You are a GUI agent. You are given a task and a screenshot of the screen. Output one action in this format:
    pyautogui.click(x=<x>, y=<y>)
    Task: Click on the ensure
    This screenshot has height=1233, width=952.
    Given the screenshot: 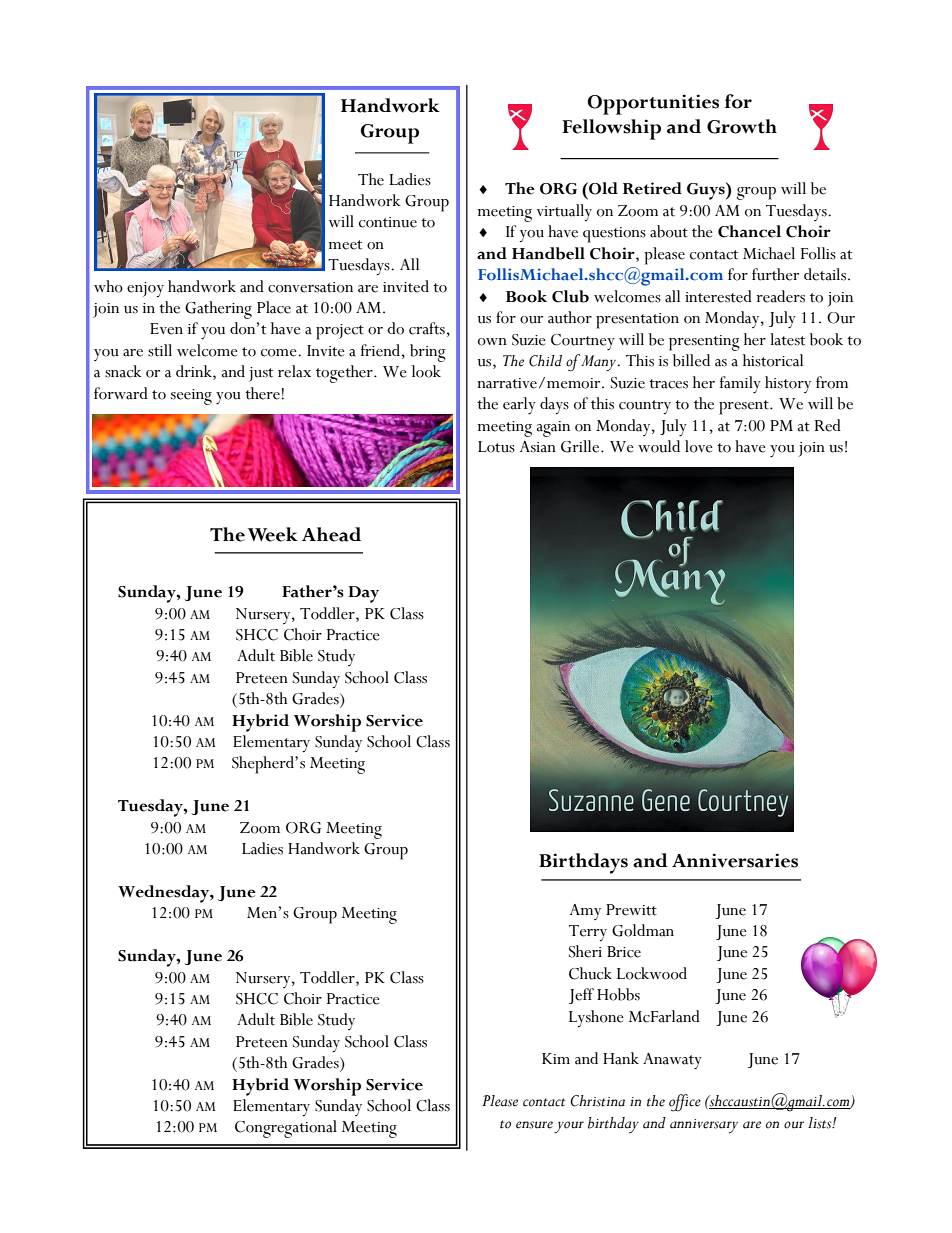 What is the action you would take?
    pyautogui.click(x=534, y=1125)
